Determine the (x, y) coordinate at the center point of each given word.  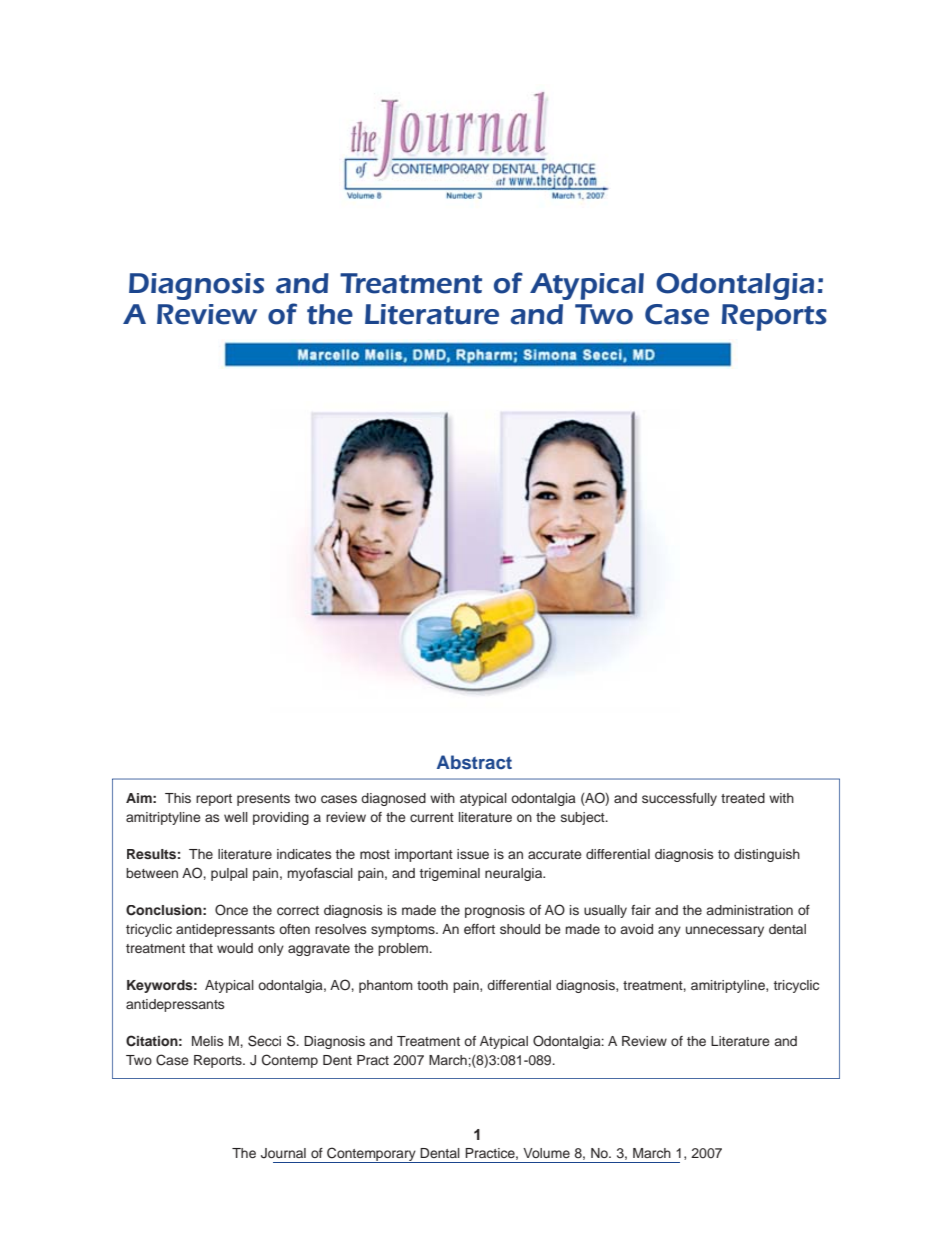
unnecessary (725, 931)
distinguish (767, 855)
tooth (432, 985)
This (178, 798)
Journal (283, 1153)
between (152, 873)
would (235, 948)
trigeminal (450, 874)
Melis (207, 1041)
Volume (546, 1153)
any (669, 931)
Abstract (474, 762)
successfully (679, 799)
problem (404, 949)
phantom (386, 986)
